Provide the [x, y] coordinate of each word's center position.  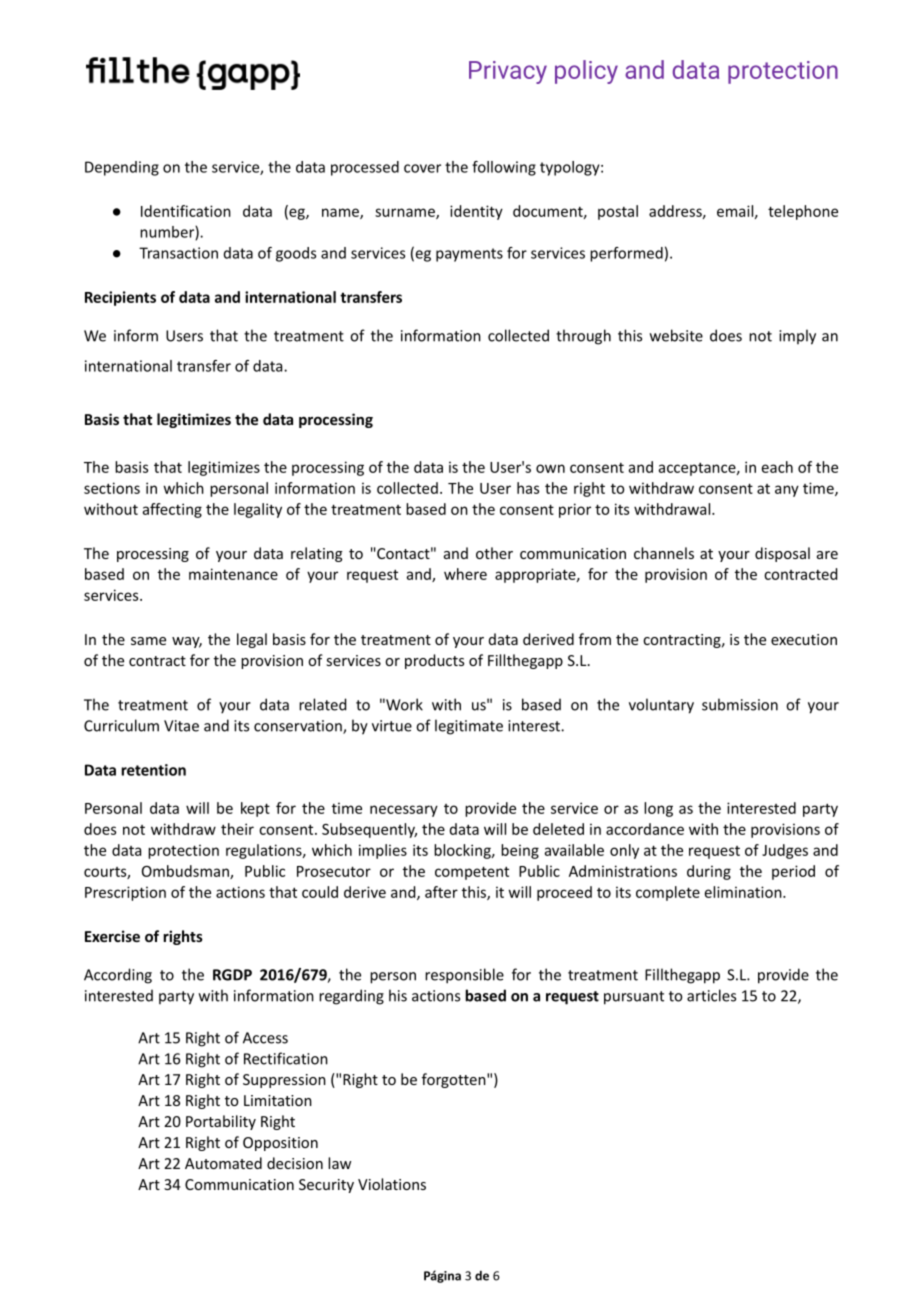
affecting [172, 510]
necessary [404, 811]
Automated [223, 1163]
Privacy [508, 72]
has [528, 488]
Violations [392, 1184]
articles [711, 995]
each [777, 467]
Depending [122, 168]
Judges [785, 851]
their [237, 829]
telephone [803, 212]
